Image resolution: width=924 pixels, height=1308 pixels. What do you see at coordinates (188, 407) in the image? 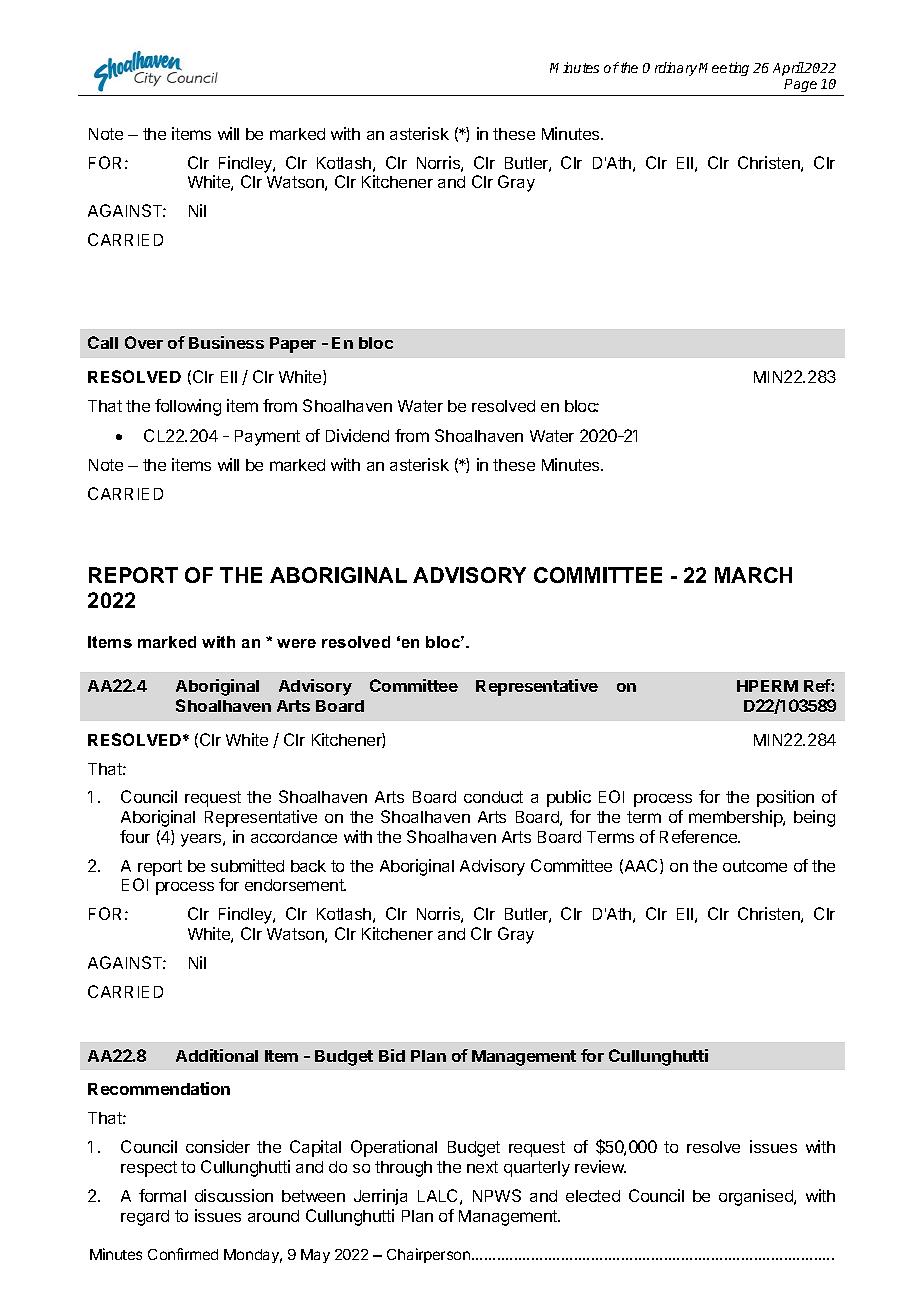
I see `following` at bounding box center [188, 407].
